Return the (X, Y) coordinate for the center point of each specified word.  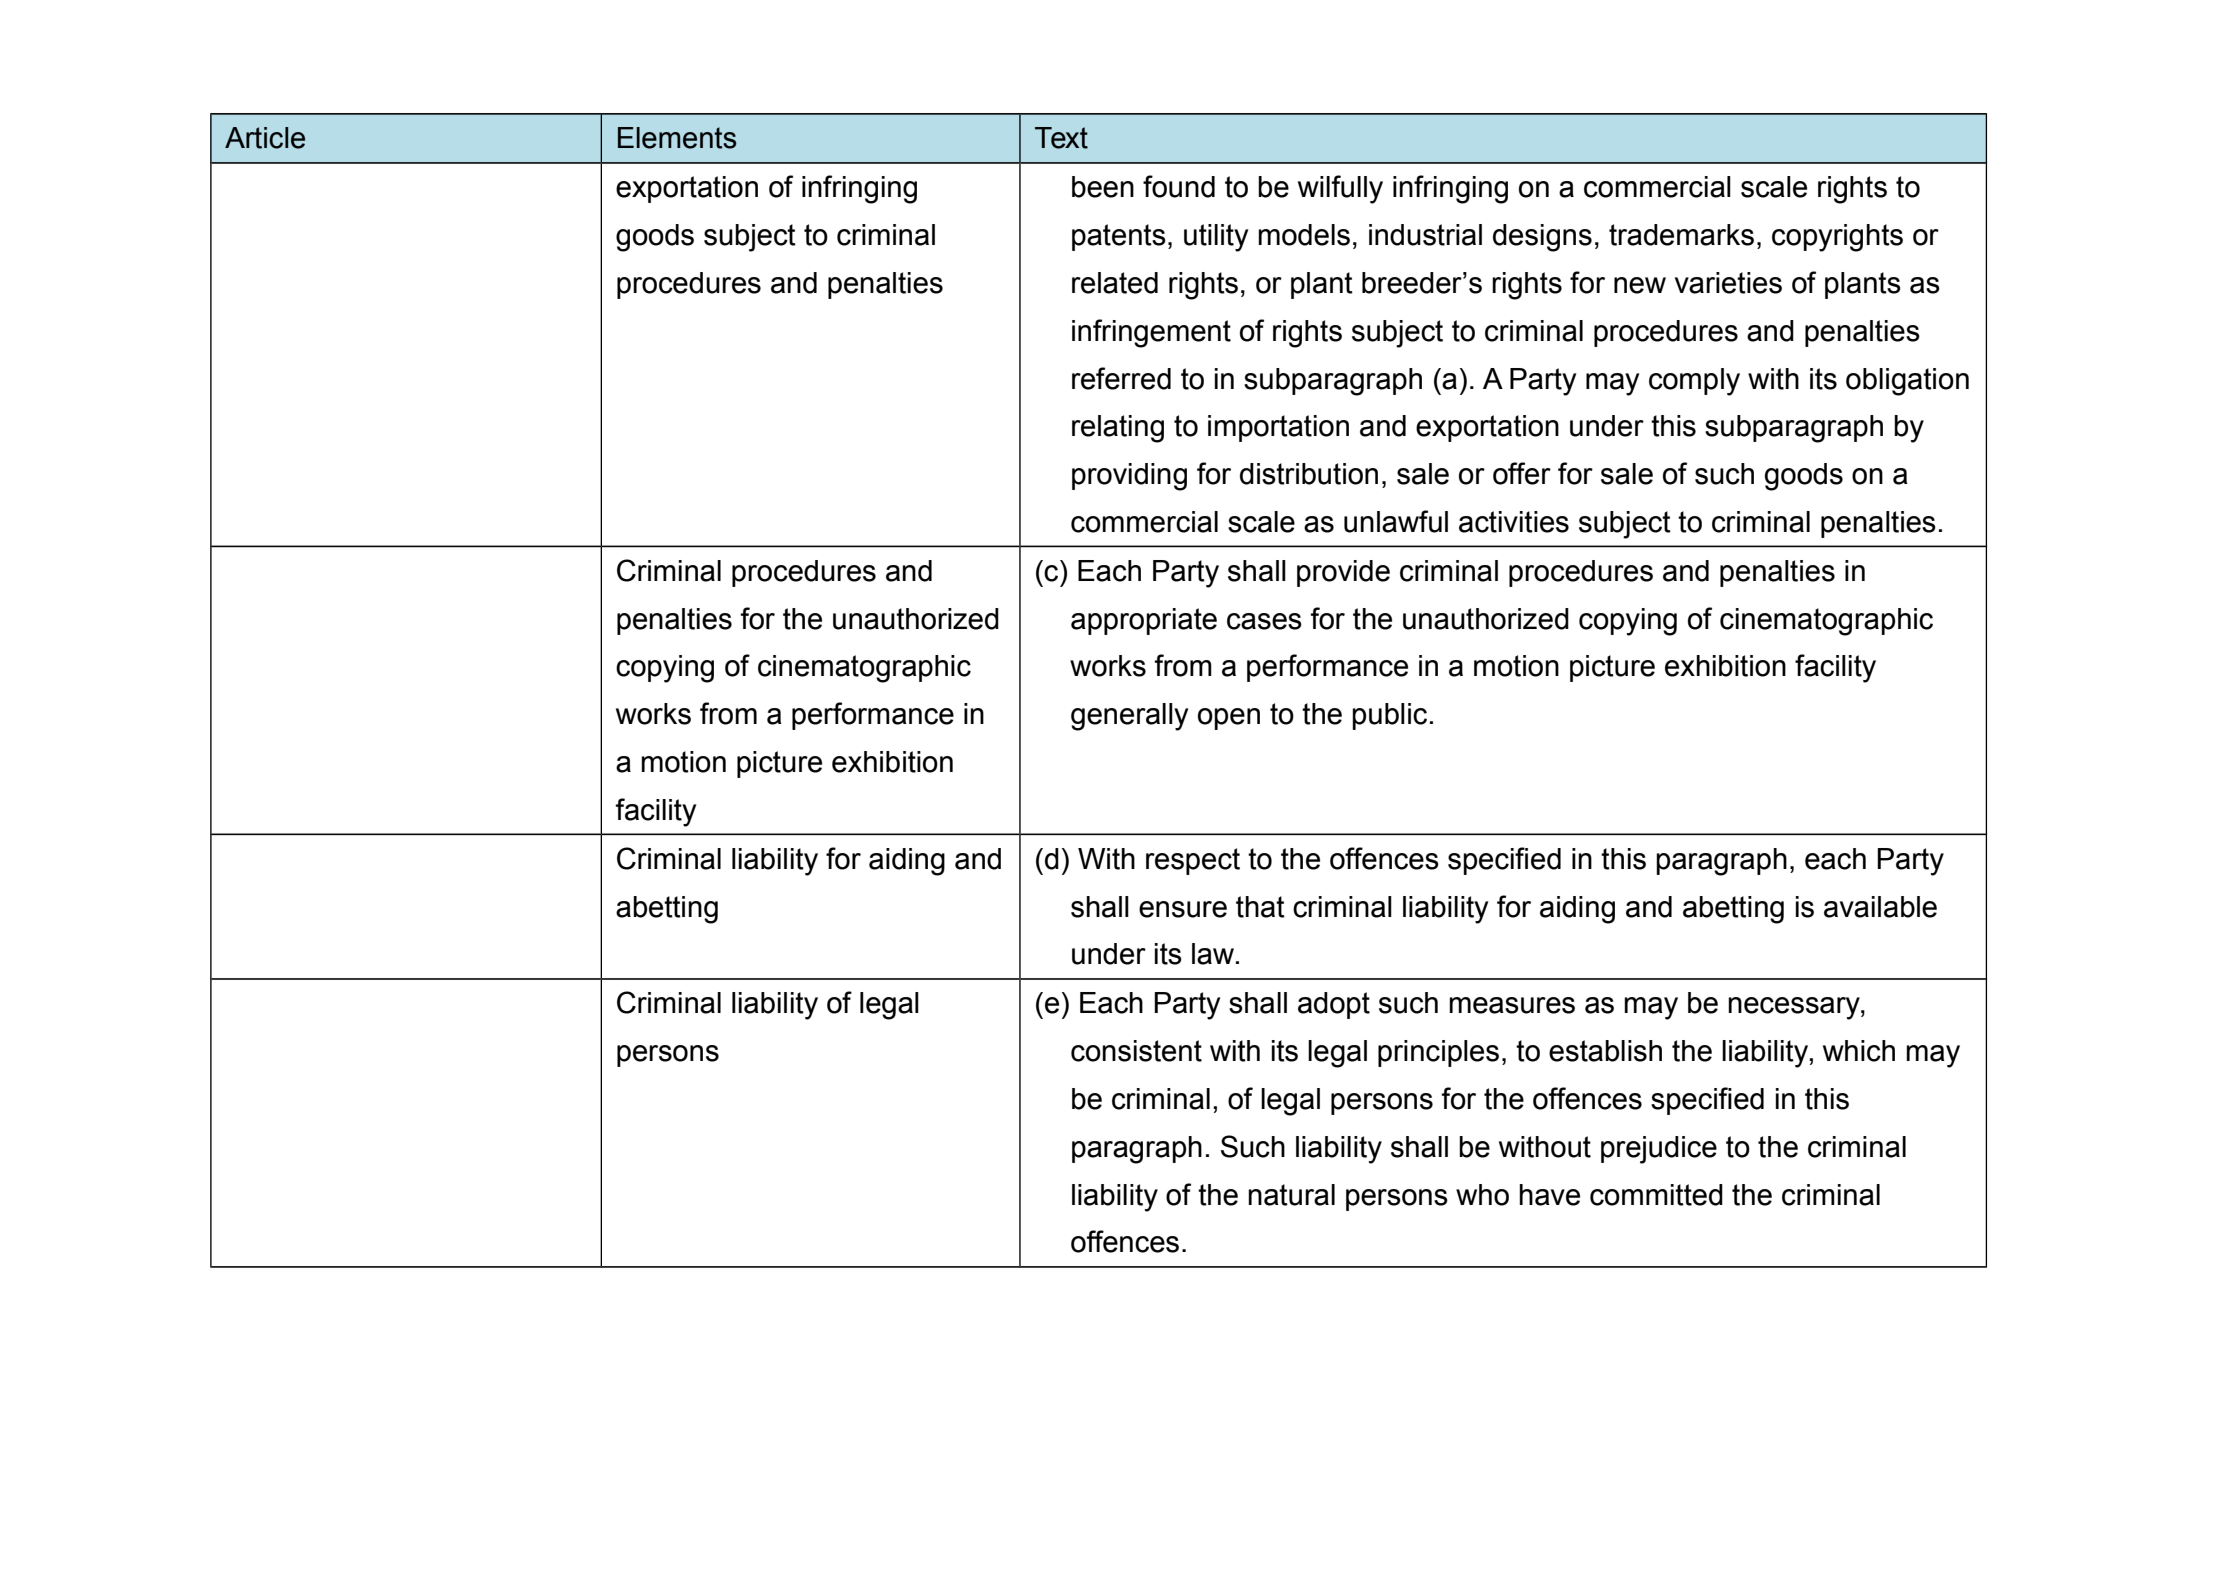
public (1389, 716)
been (1103, 187)
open (1229, 719)
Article (265, 138)
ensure (1183, 909)
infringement (1151, 333)
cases (1264, 621)
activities (1514, 522)
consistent (1136, 1051)
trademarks (1681, 235)
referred (1121, 378)
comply (1694, 382)
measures (1512, 1005)
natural (1291, 1195)
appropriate (1144, 621)
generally (1129, 717)
